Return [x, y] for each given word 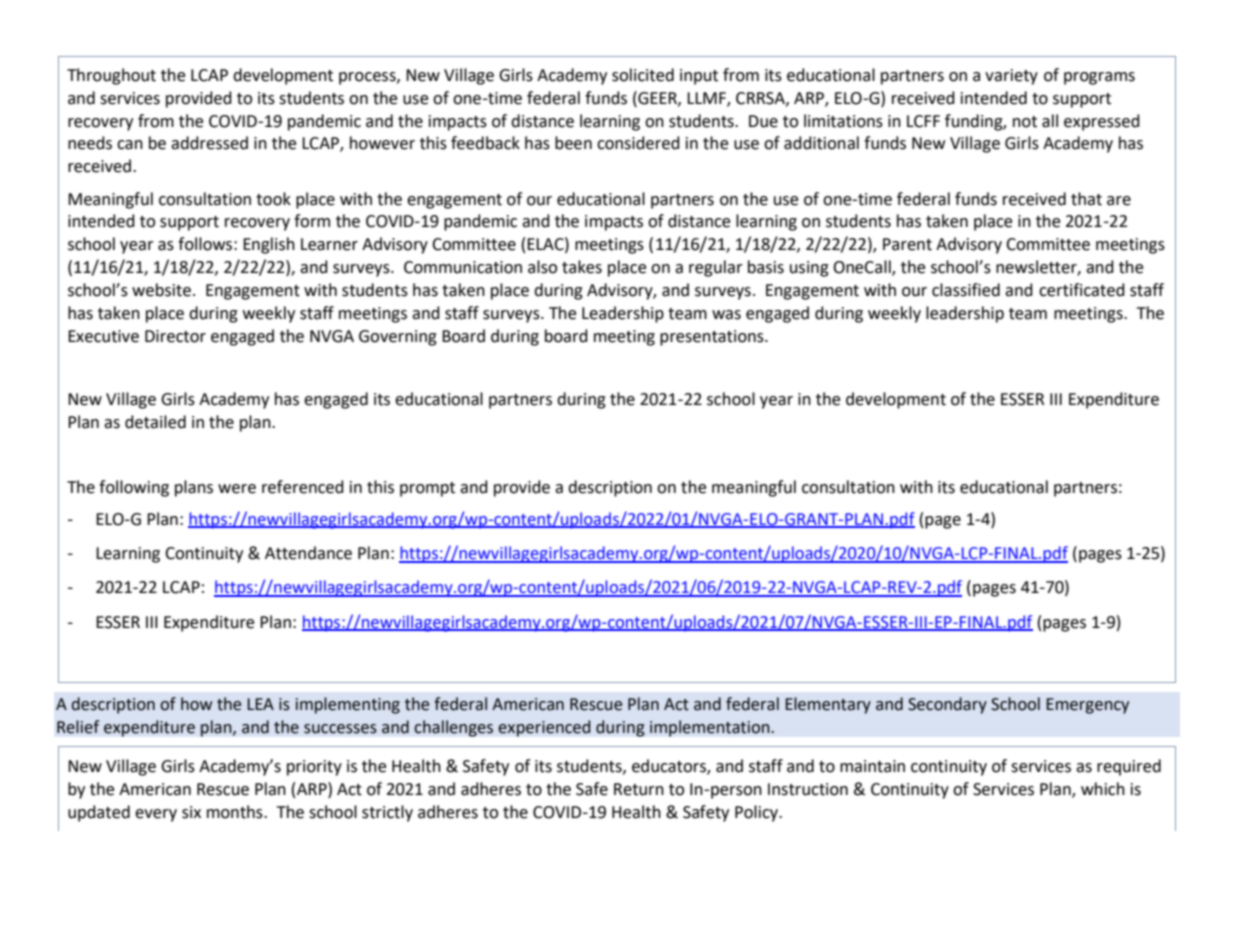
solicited [643, 75]
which [1103, 789]
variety [1011, 77]
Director [175, 336]
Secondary [947, 705]
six [191, 812]
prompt [427, 489]
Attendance [308, 553]
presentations [713, 338]
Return [639, 789]
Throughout [111, 76]
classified [966, 290]
